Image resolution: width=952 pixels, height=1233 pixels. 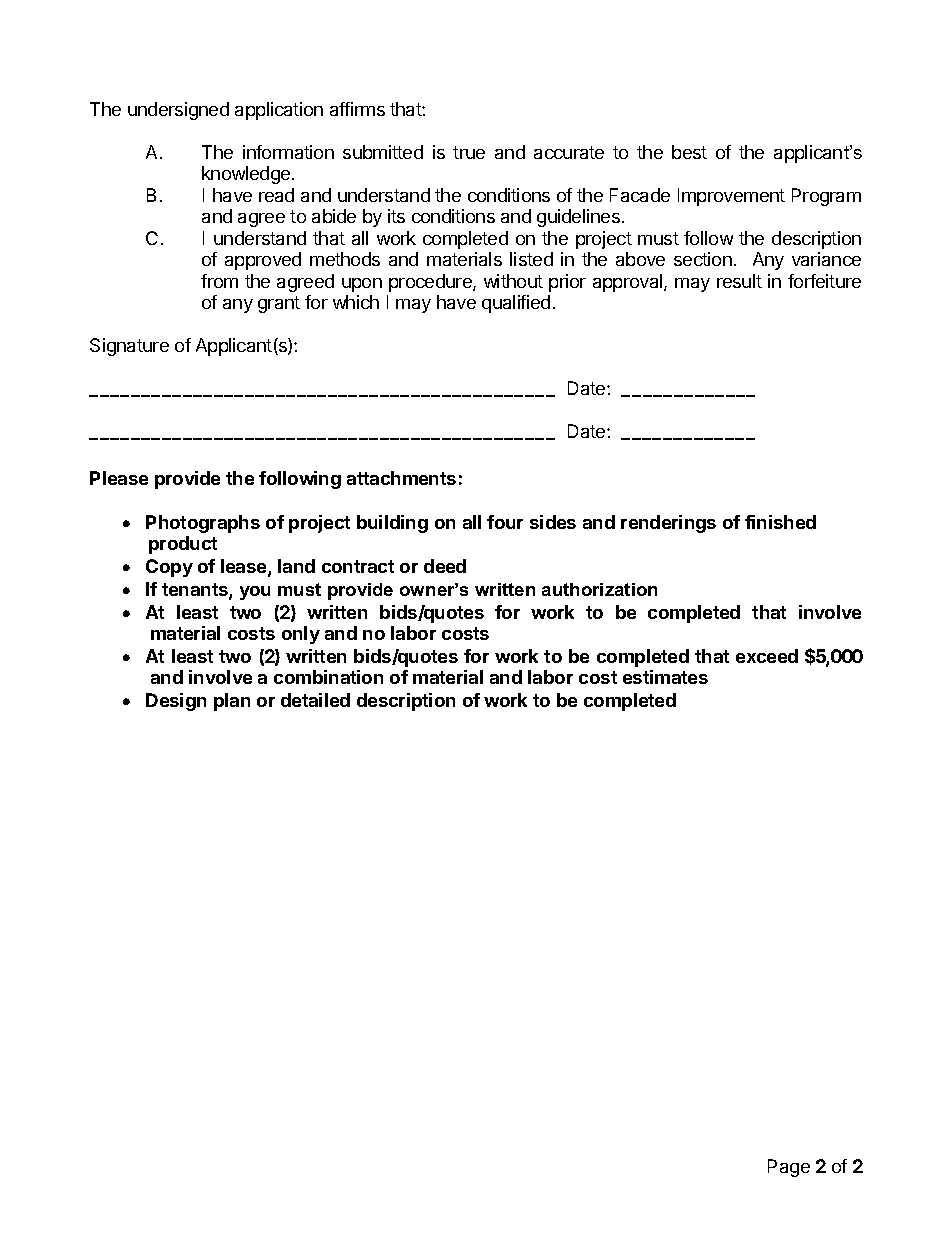 What do you see at coordinates (469, 152) in the page?
I see `true` at bounding box center [469, 152].
